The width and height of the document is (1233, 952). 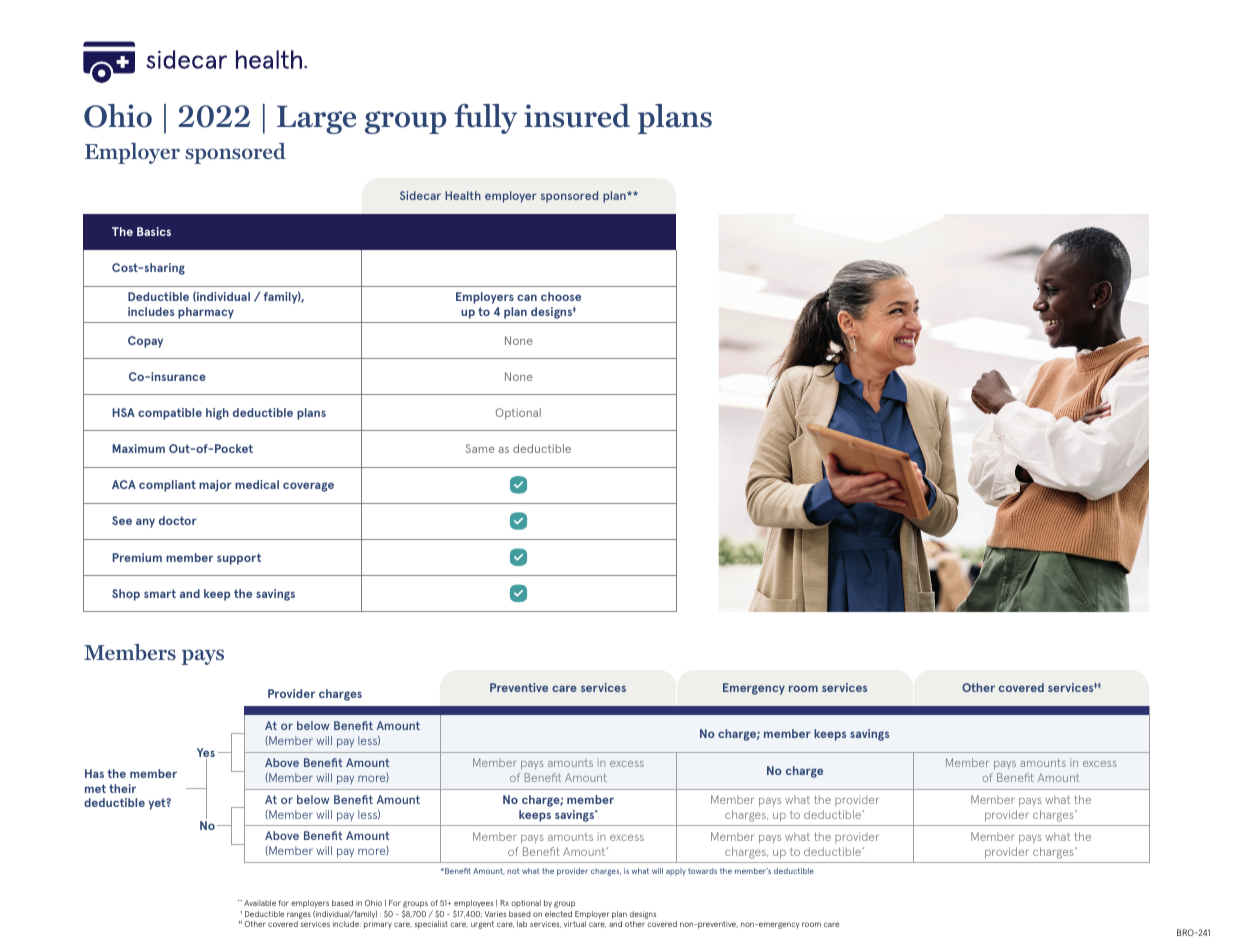 I want to click on Basics, so click(x=154, y=231).
